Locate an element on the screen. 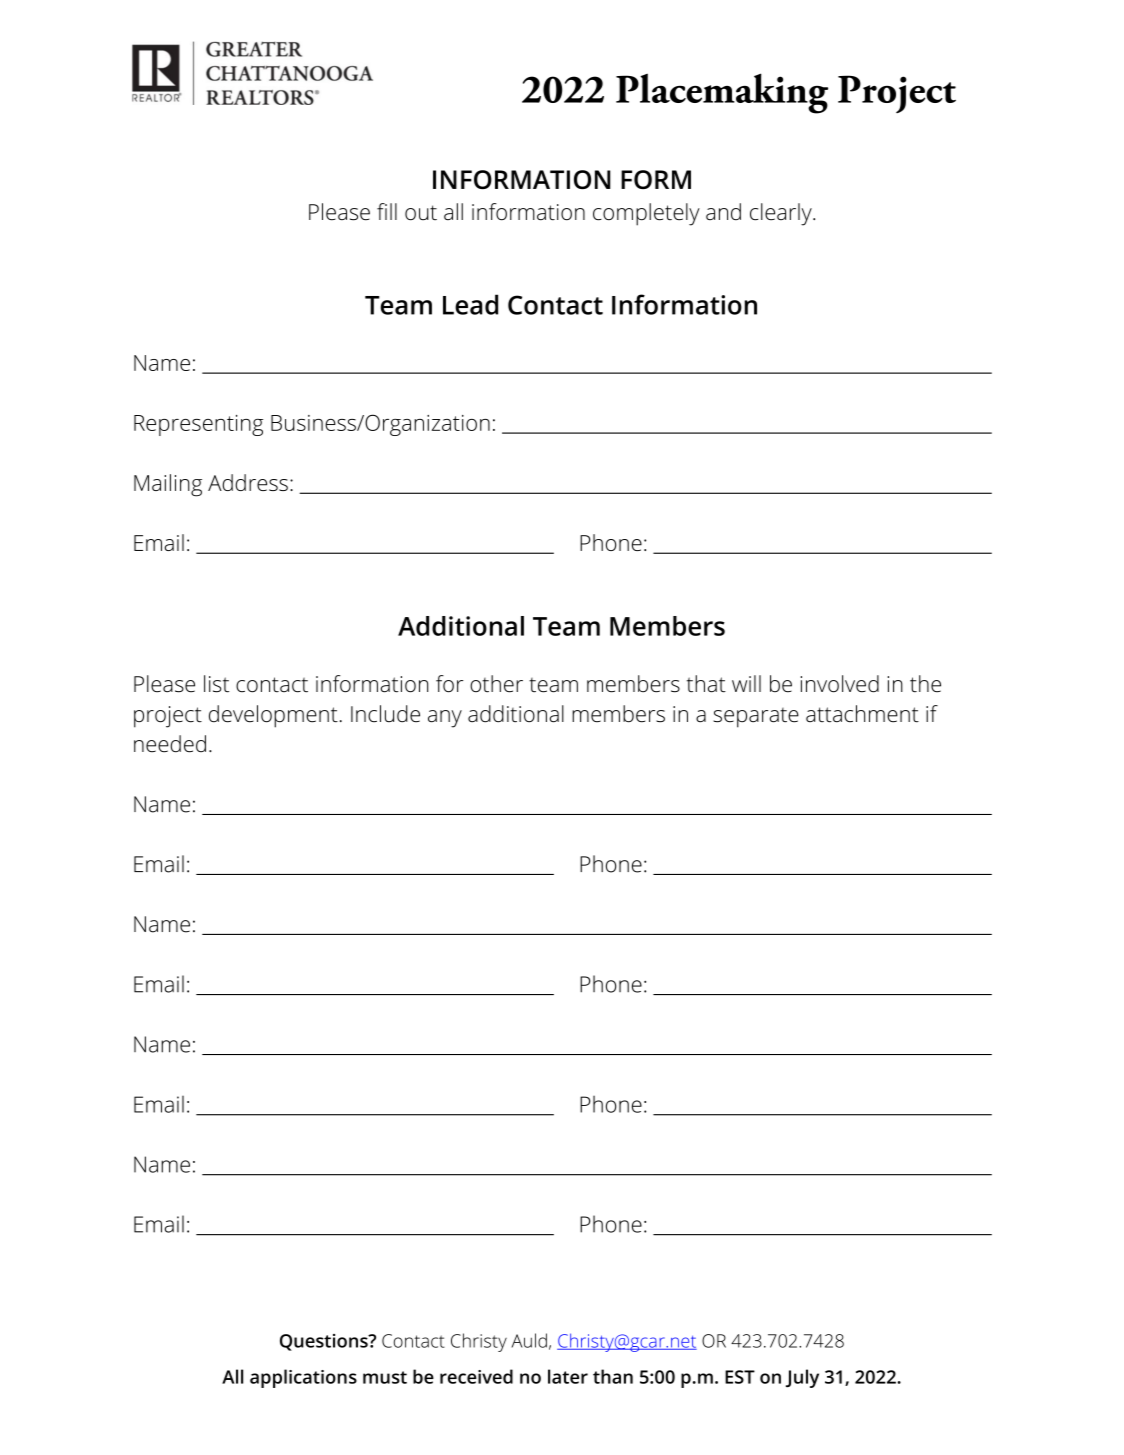 The image size is (1124, 1455). applications is located at coordinates (303, 1378).
